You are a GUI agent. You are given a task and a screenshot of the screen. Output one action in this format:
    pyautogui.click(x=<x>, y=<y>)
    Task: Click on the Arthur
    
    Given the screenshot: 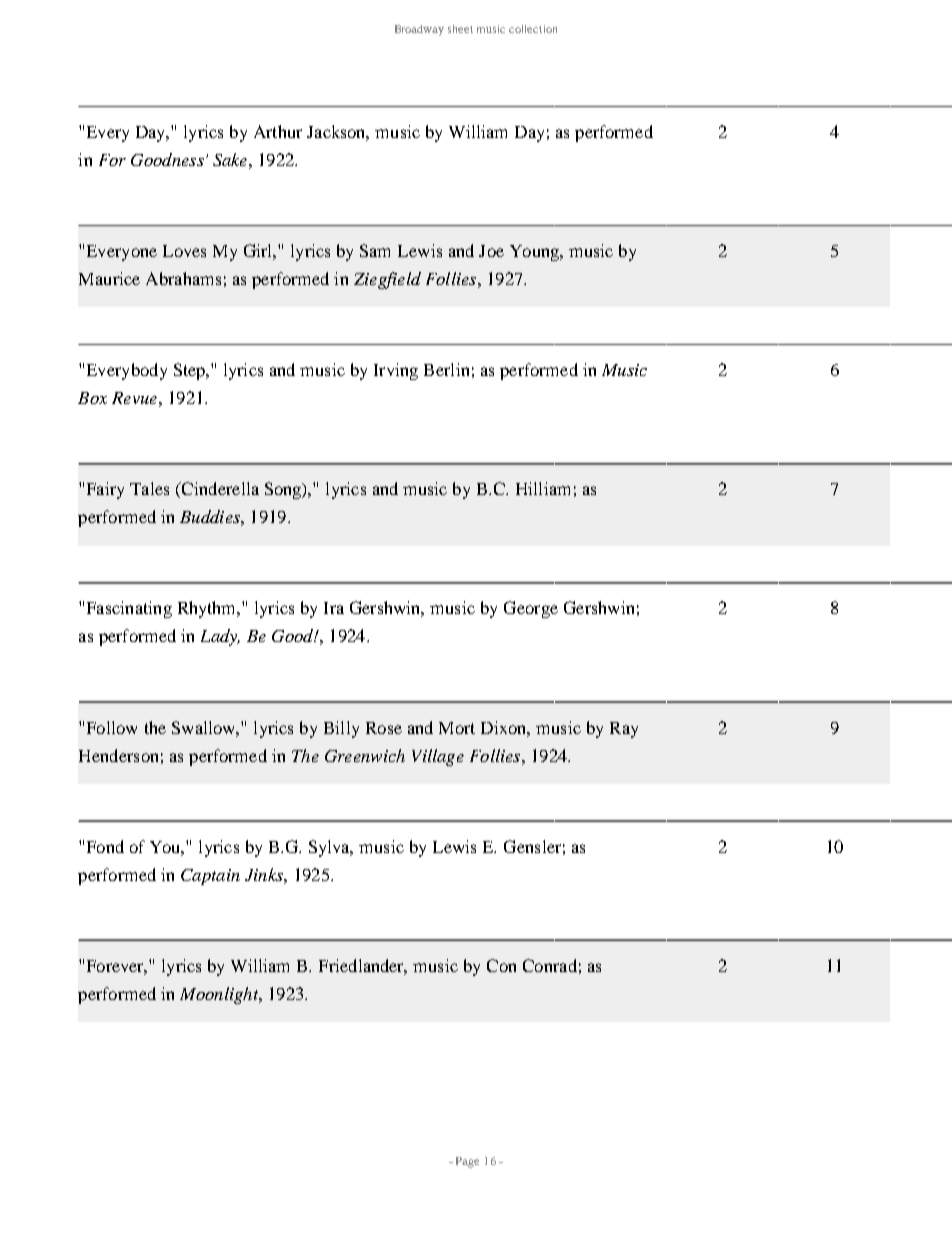 What is the action you would take?
    pyautogui.click(x=278, y=131)
